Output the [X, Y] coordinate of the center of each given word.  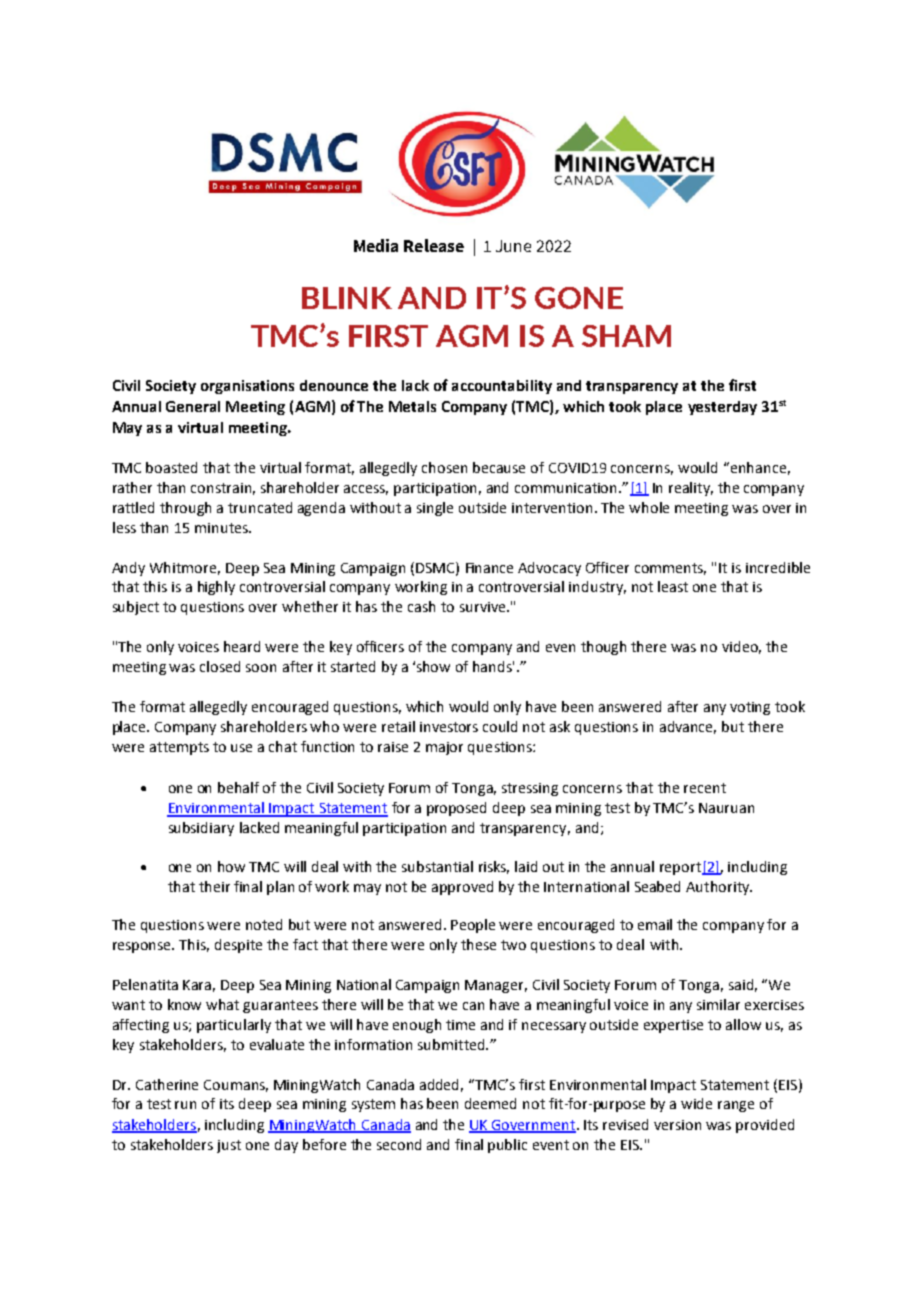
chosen [444, 467]
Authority [719, 888]
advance [688, 727]
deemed [490, 1103]
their [214, 886]
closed [220, 666]
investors [449, 727]
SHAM [626, 336]
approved [462, 888]
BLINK [347, 298]
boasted [171, 467]
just [229, 1146]
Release [434, 245]
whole [649, 507]
